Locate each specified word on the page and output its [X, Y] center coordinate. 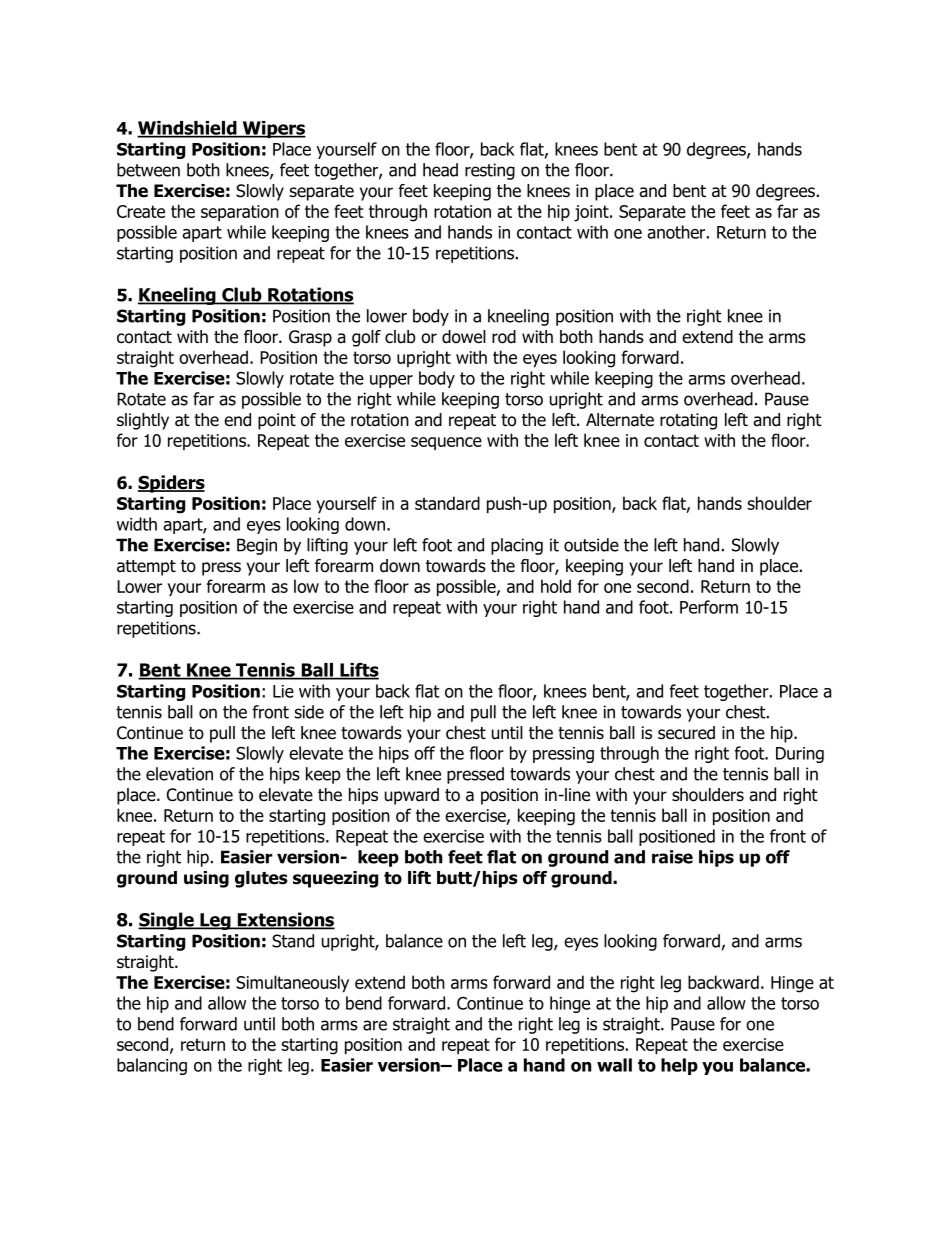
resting [490, 171]
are [375, 1025]
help [679, 1066]
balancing [152, 1066]
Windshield [188, 129]
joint [592, 213]
